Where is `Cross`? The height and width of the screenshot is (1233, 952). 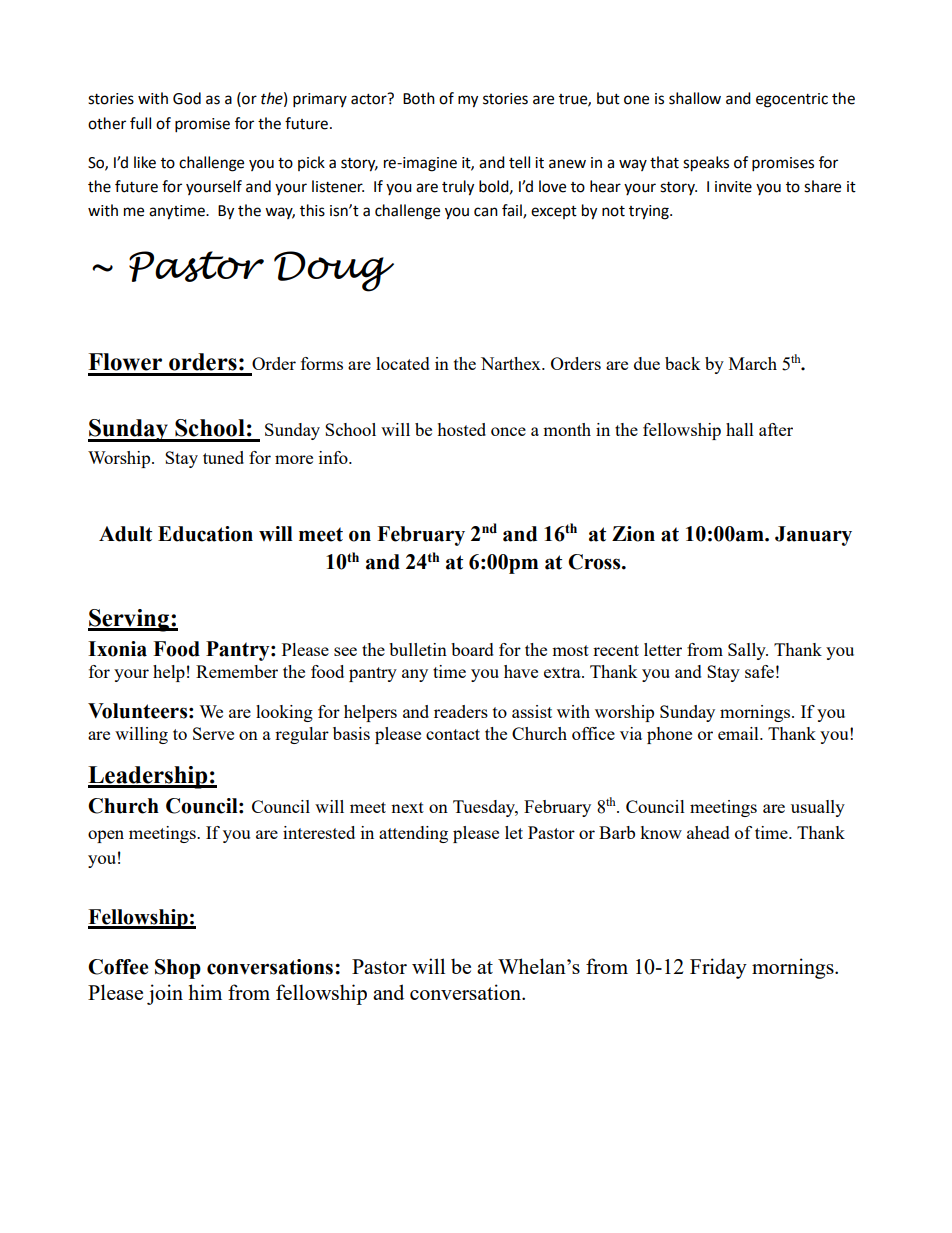
Cross is located at coordinates (595, 562).
